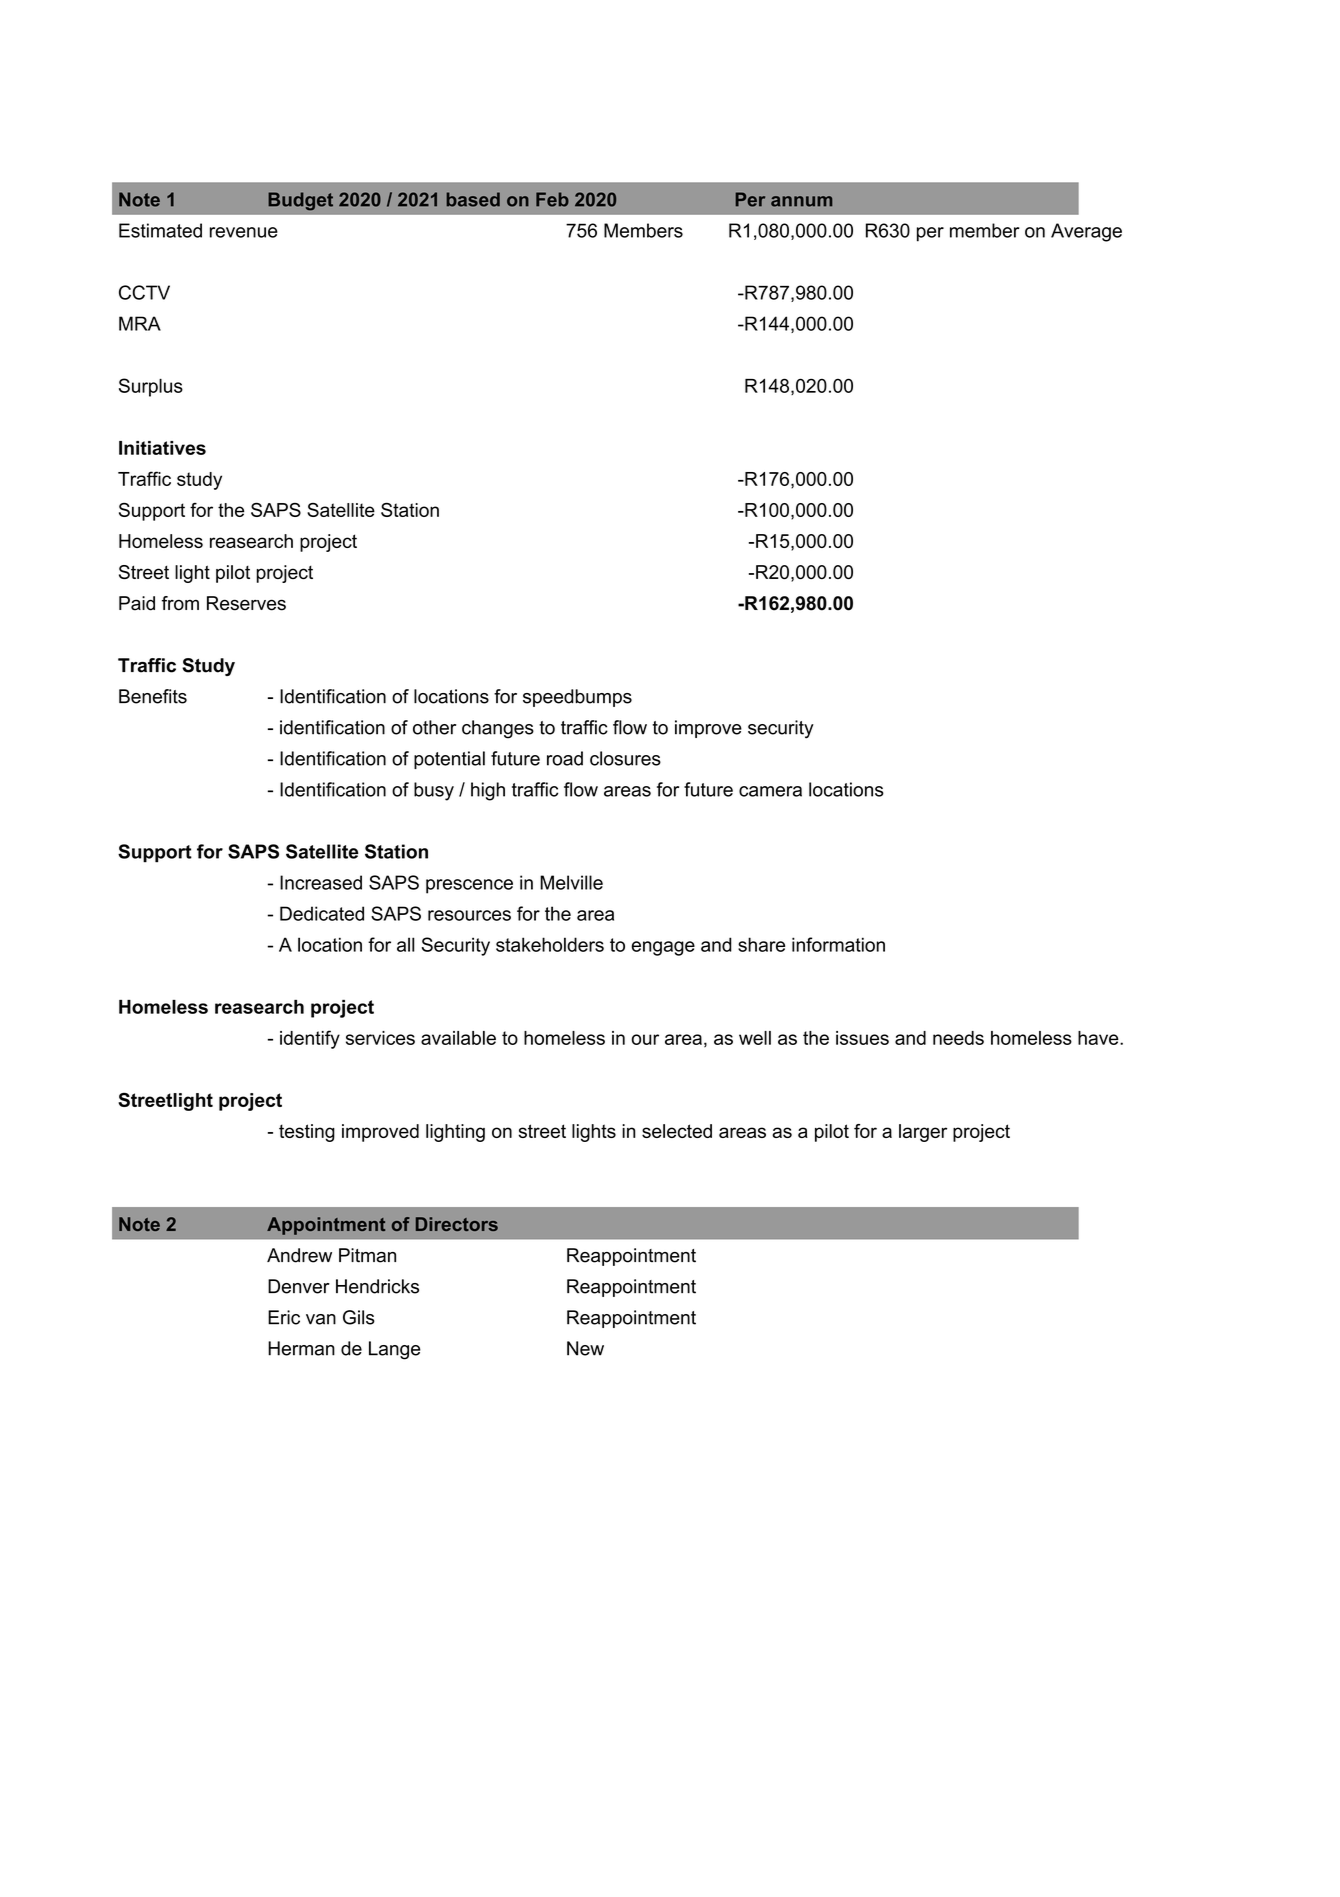 The image size is (1340, 1897). I want to click on speedbumps, so click(577, 698).
